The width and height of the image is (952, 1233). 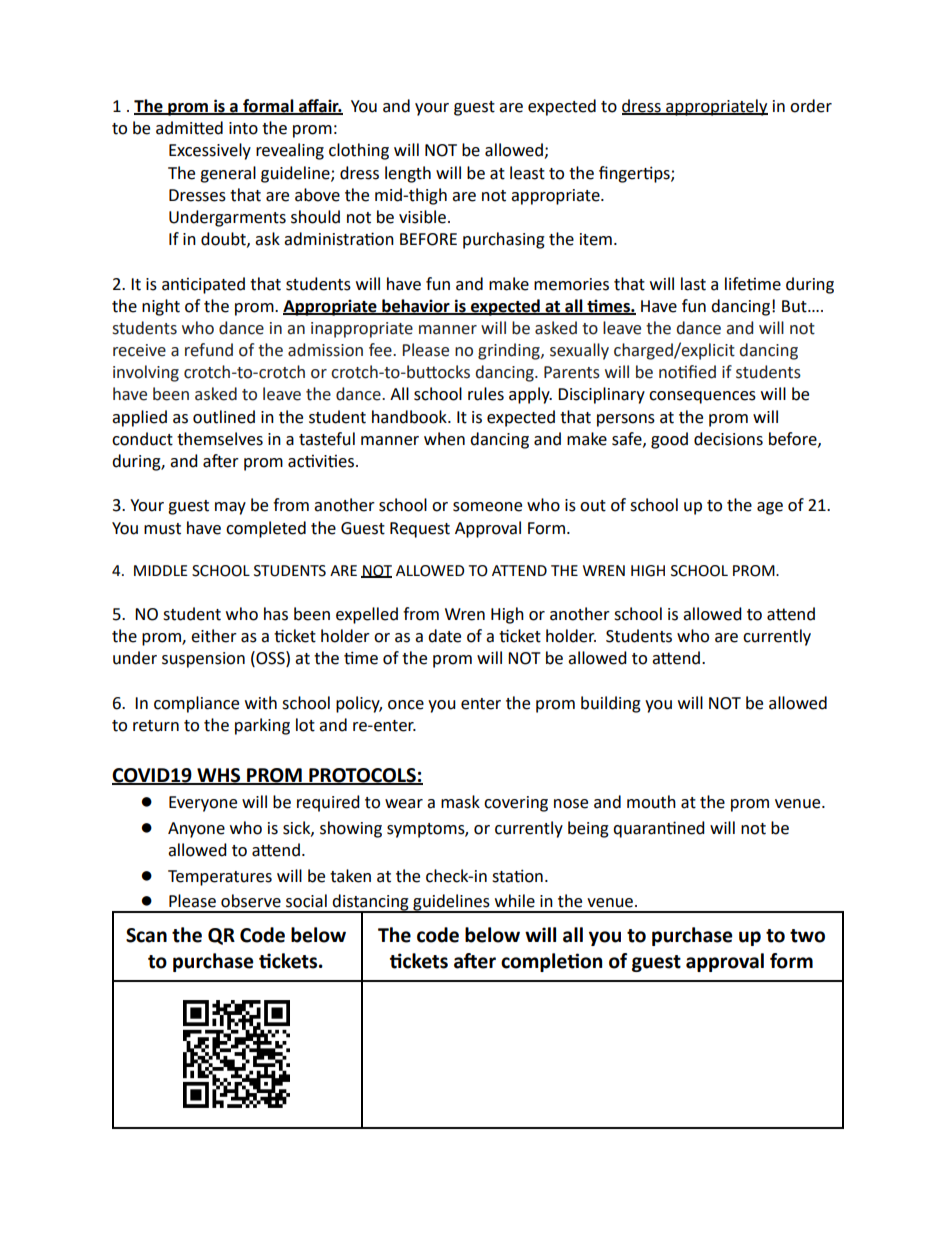 What do you see at coordinates (510, 351) in the image?
I see `grinding` at bounding box center [510, 351].
